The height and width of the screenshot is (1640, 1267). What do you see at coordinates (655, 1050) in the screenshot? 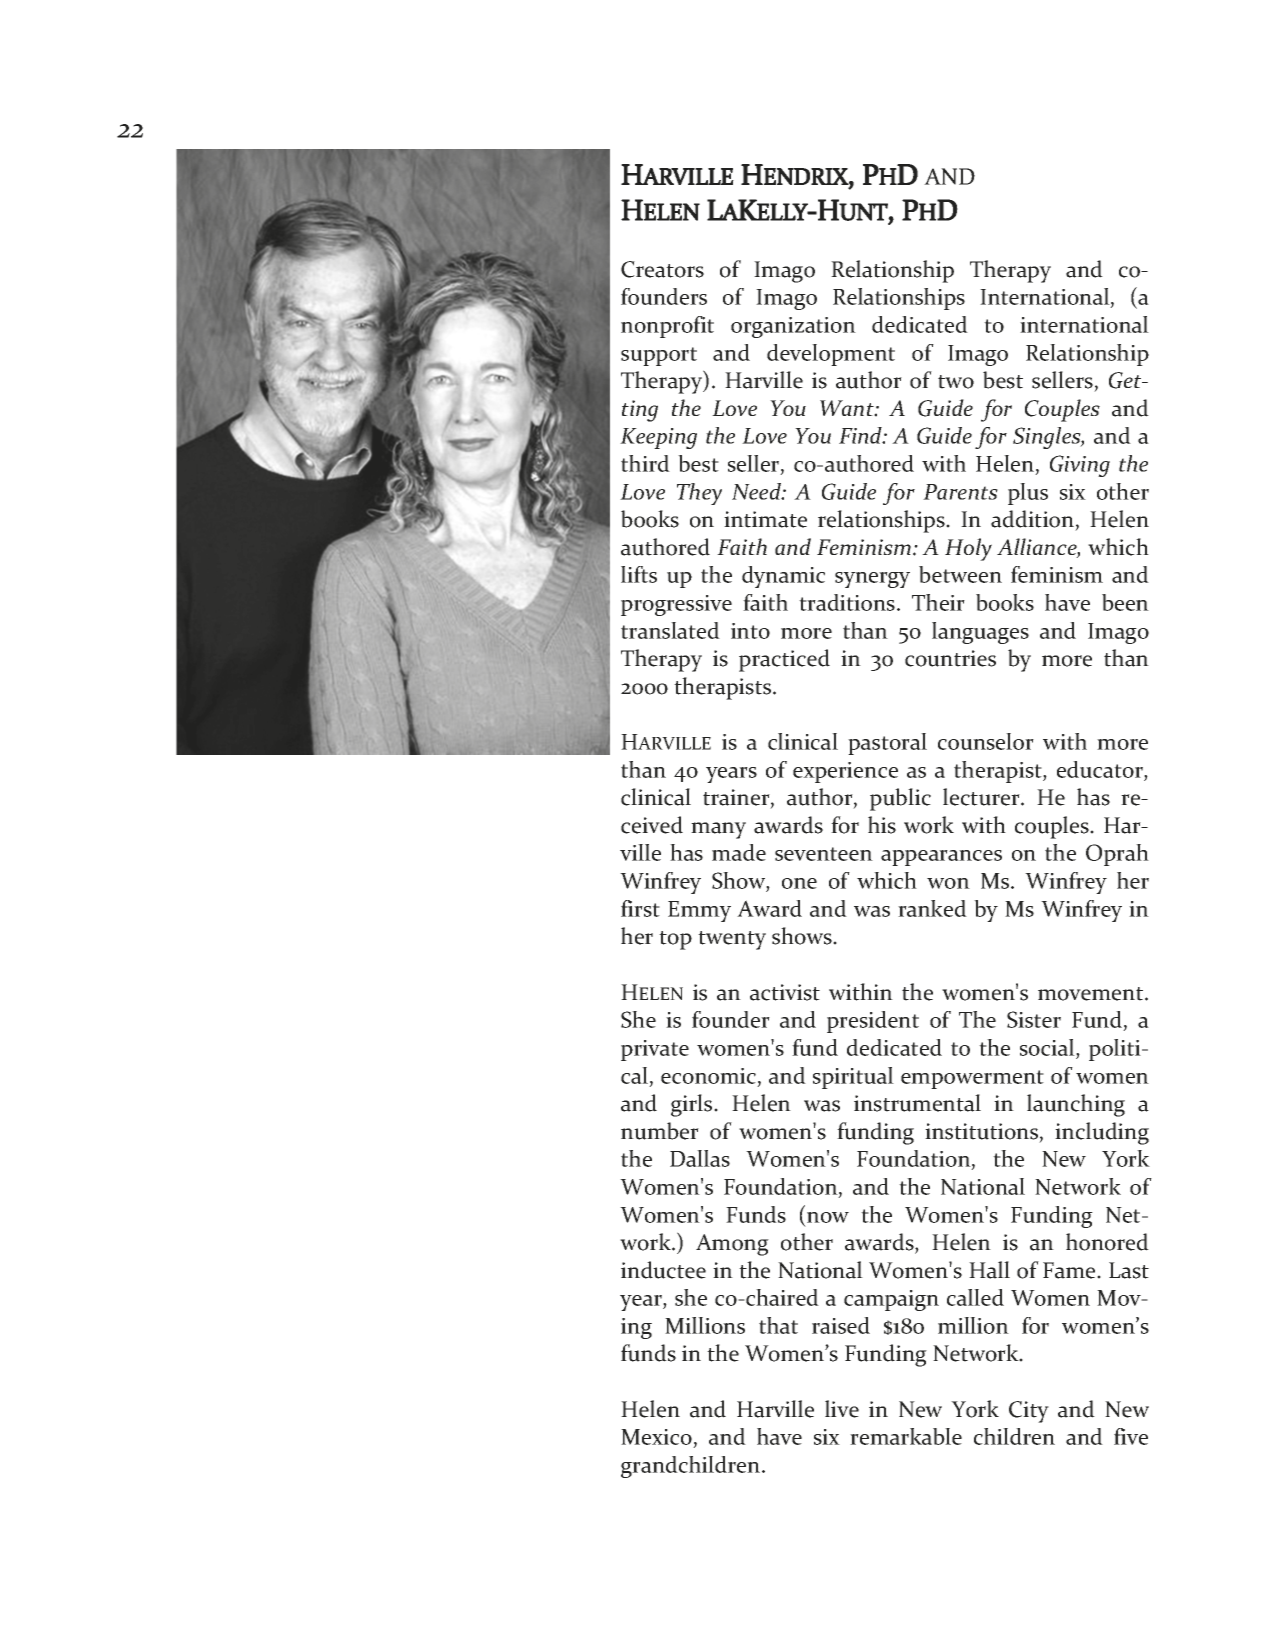
I see `private` at bounding box center [655, 1050].
